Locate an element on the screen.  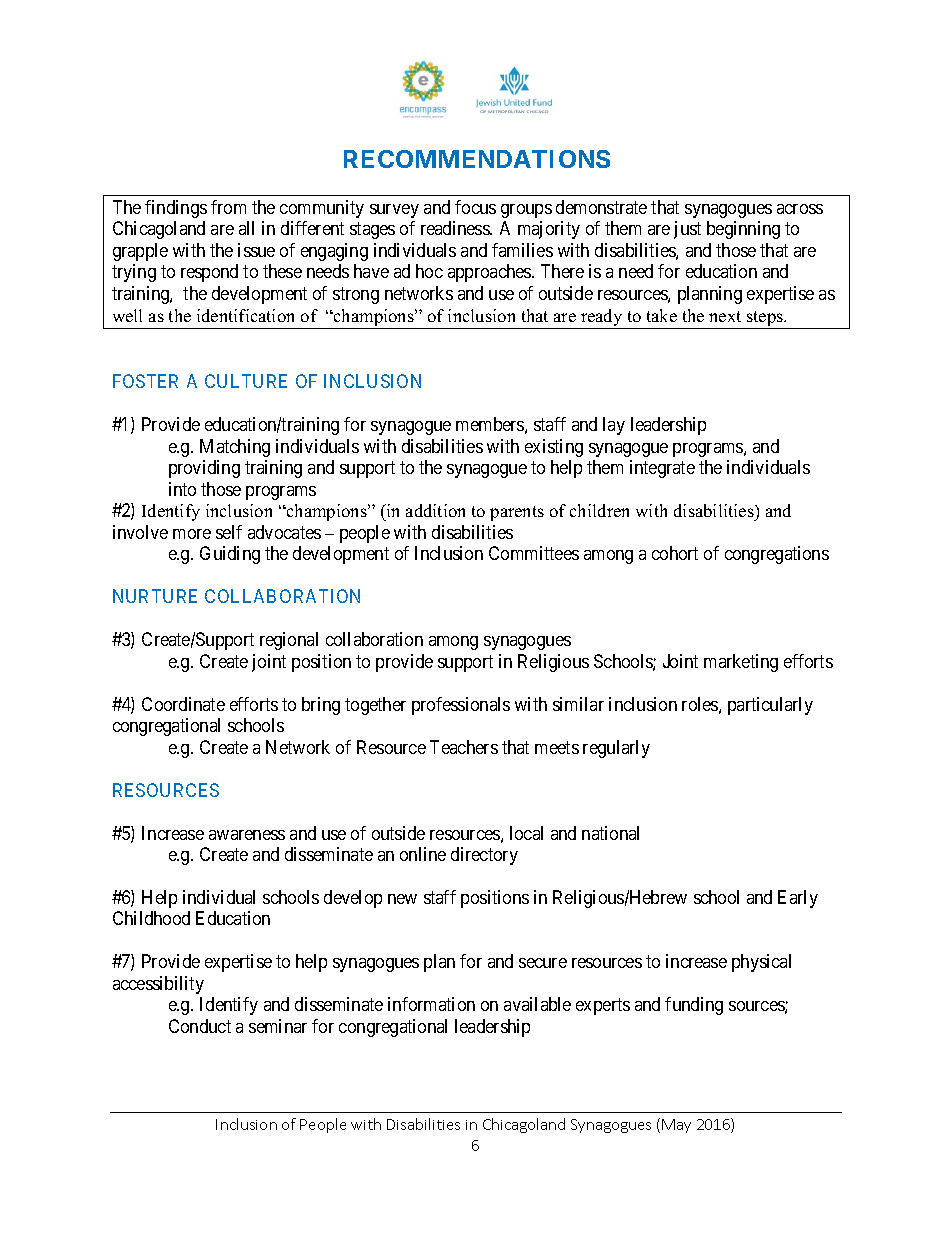
existing is located at coordinates (554, 448).
